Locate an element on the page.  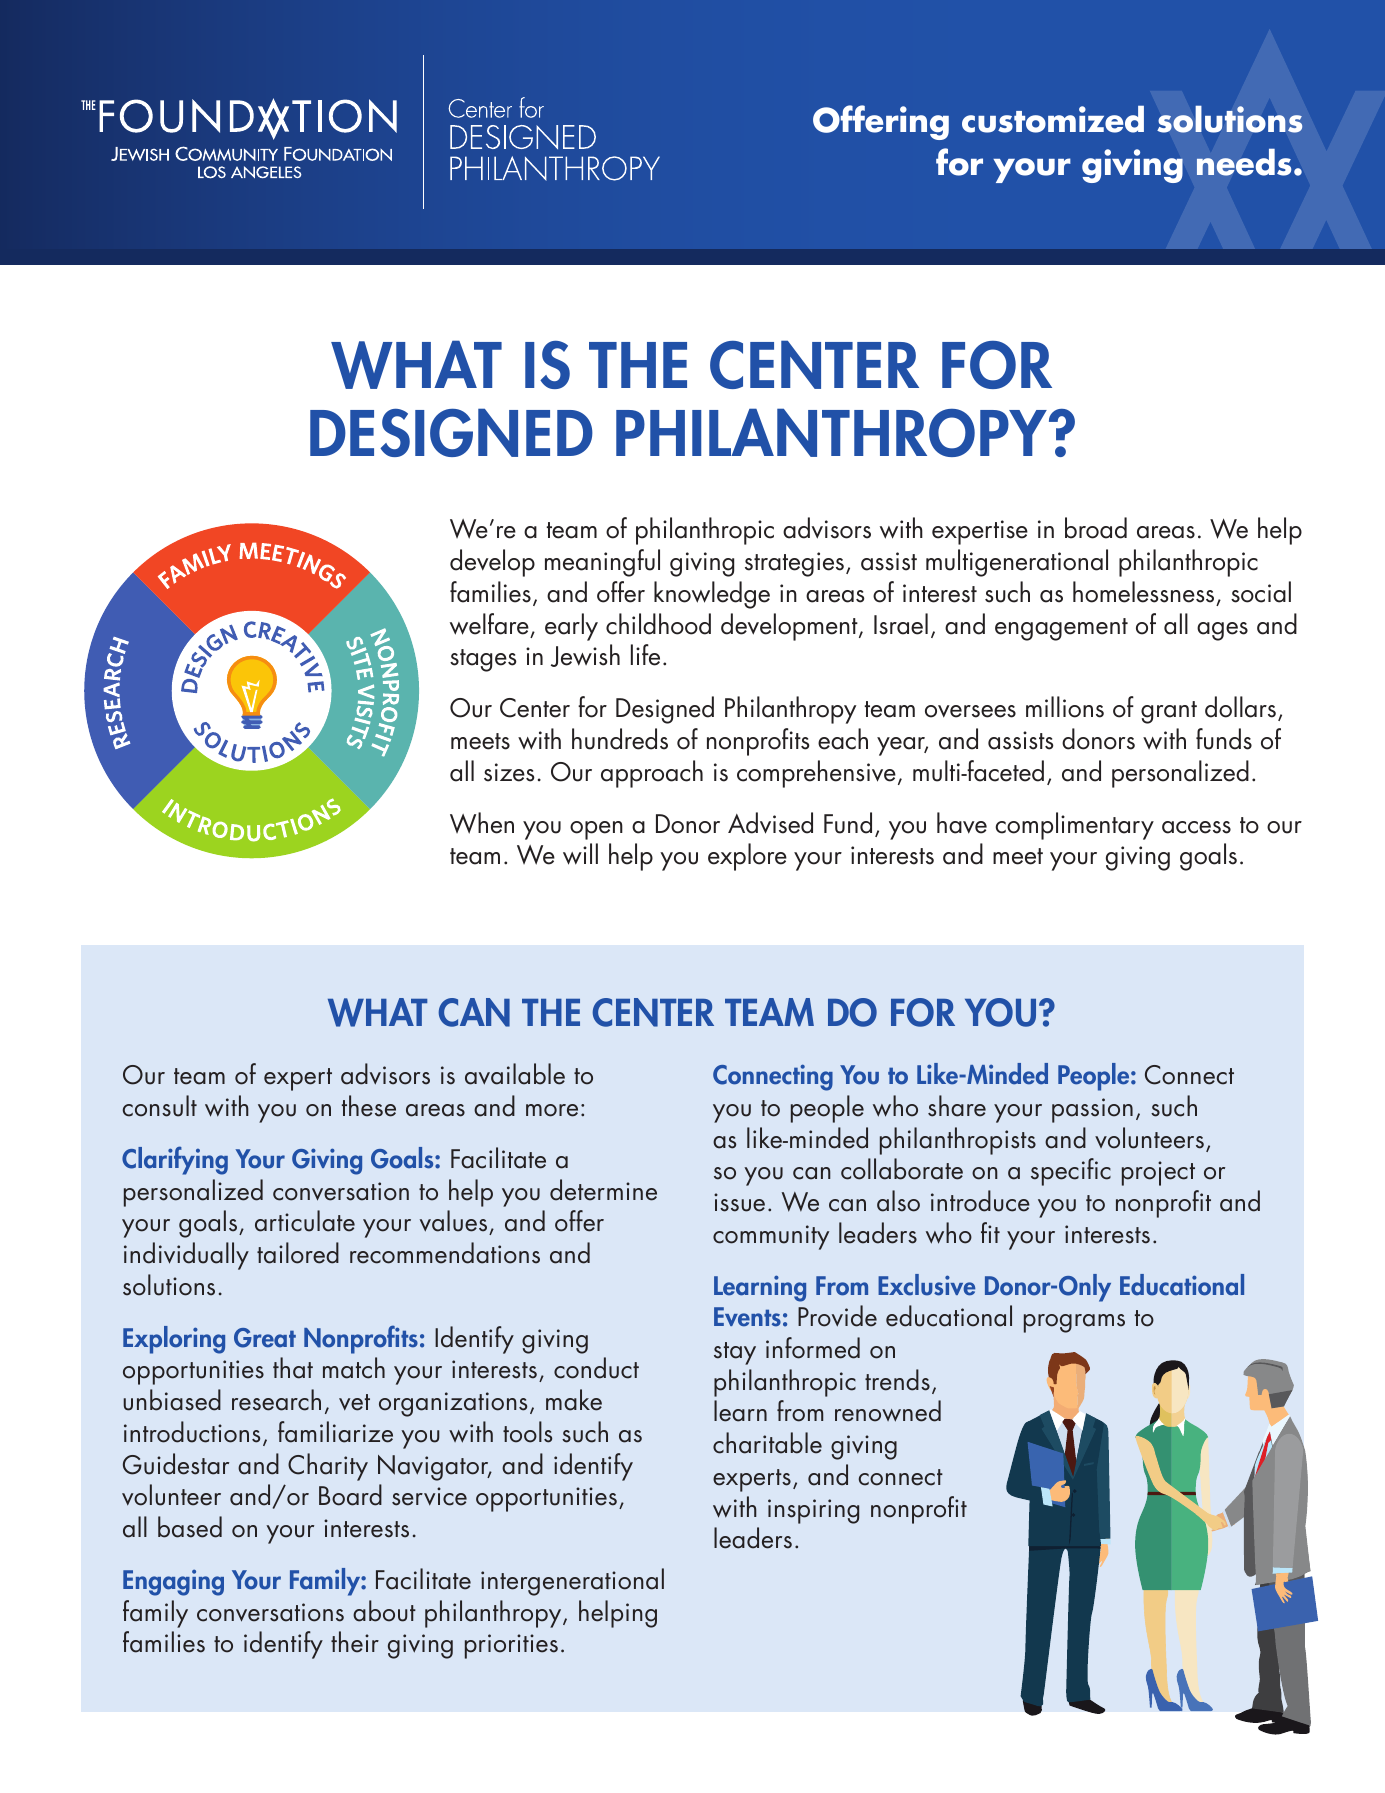
meaningful is located at coordinates (602, 563).
